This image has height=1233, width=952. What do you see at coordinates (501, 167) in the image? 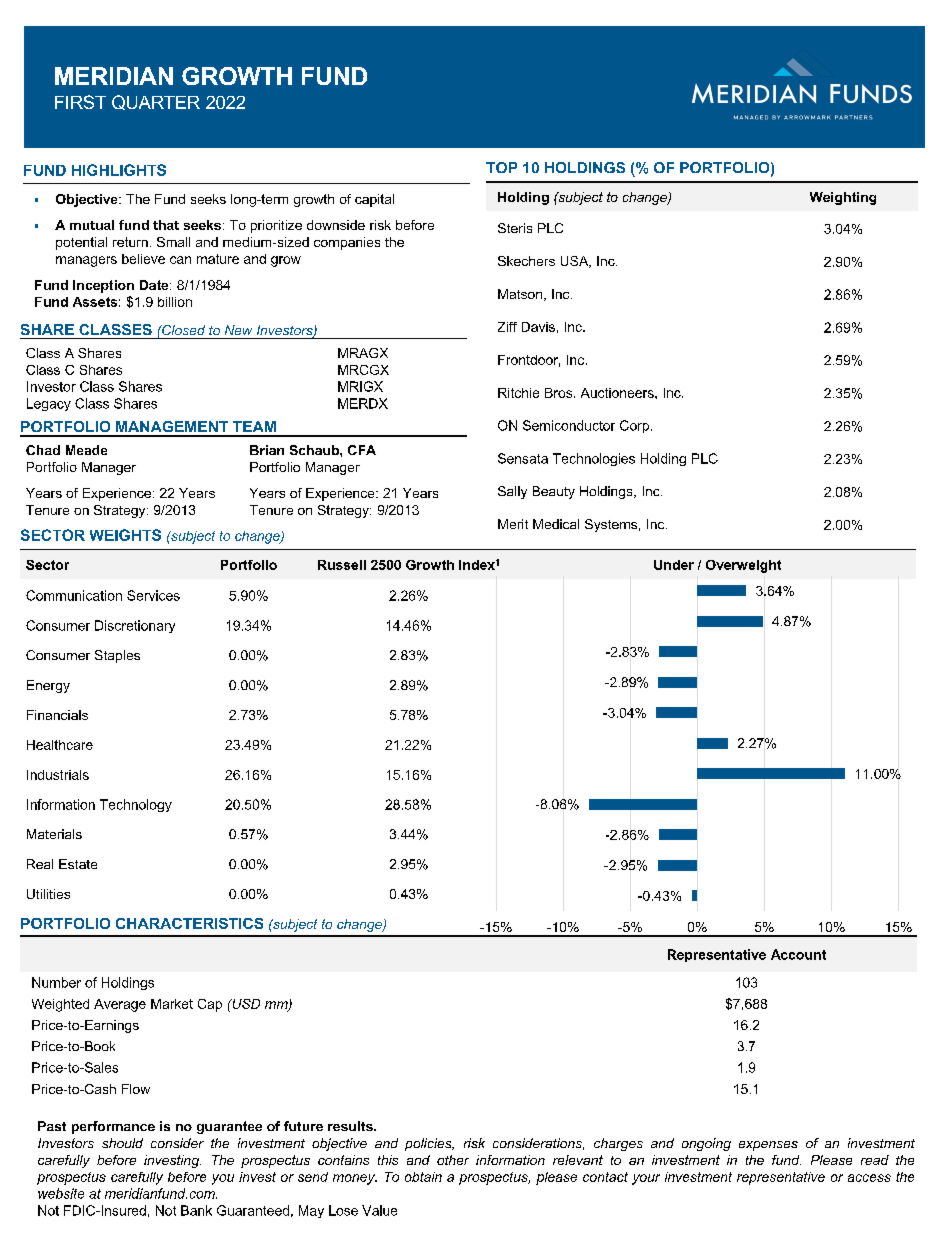
I see `TOP` at bounding box center [501, 167].
